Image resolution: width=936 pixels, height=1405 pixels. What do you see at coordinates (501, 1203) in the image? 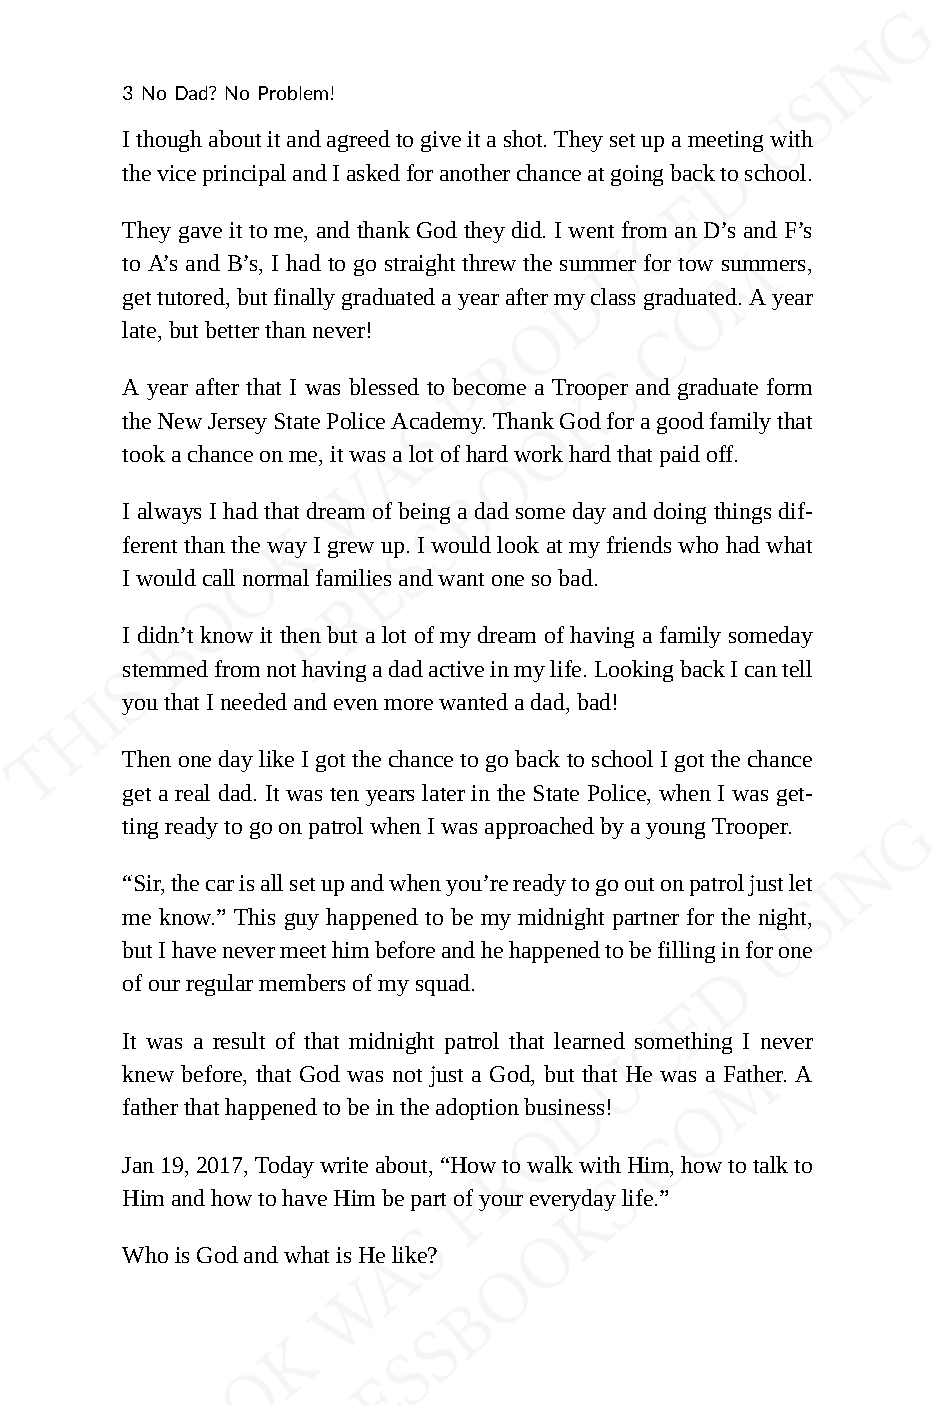
I see `your` at bounding box center [501, 1203].
